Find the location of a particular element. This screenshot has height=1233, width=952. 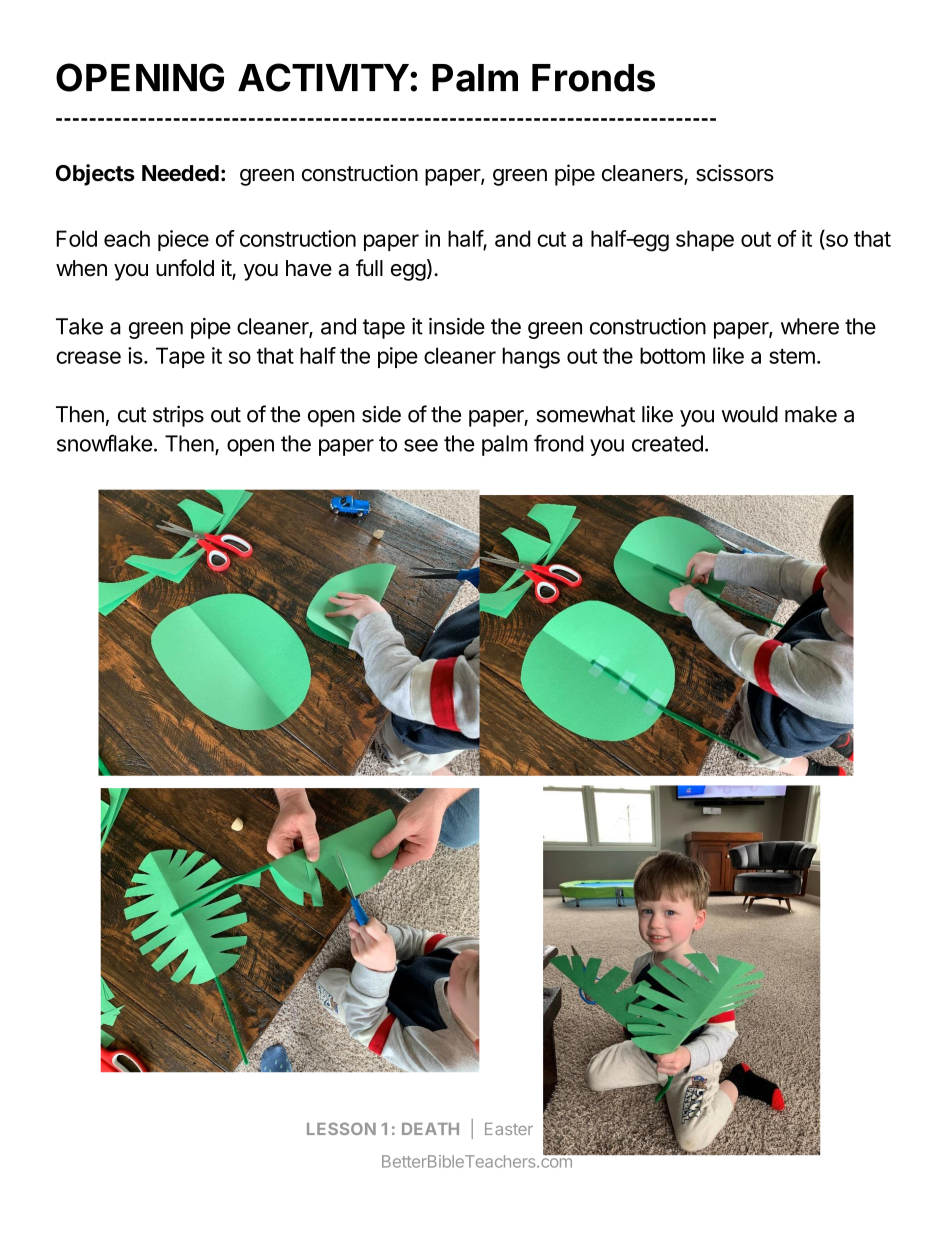

ACTIVITY is located at coordinates (323, 77).
